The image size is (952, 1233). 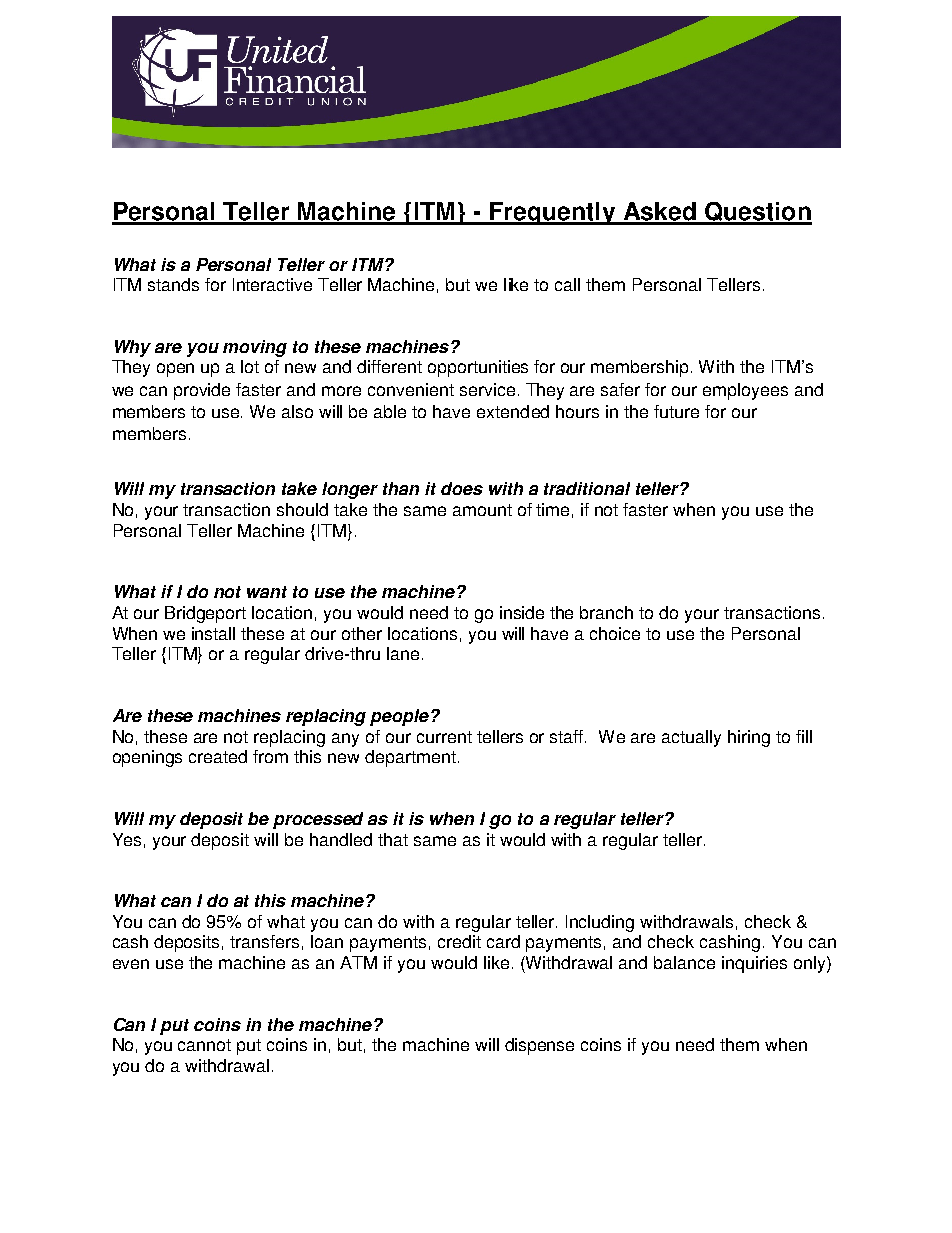 What do you see at coordinates (552, 213) in the image?
I see `Frequently` at bounding box center [552, 213].
